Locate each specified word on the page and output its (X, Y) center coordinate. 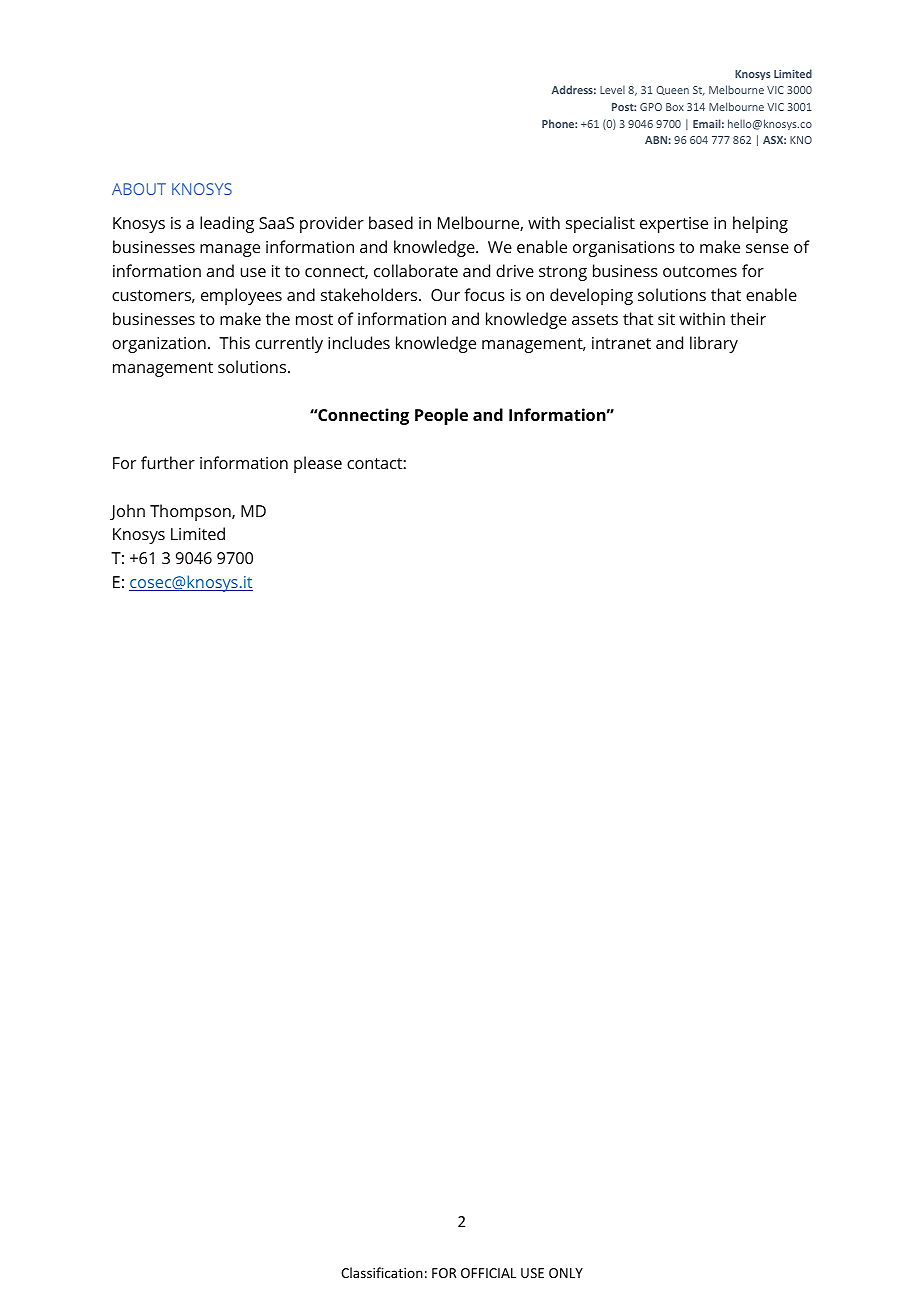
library (714, 344)
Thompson (191, 512)
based (391, 222)
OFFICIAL (488, 1273)
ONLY (566, 1273)
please (318, 464)
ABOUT (139, 189)
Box (675, 107)
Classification (382, 1272)
